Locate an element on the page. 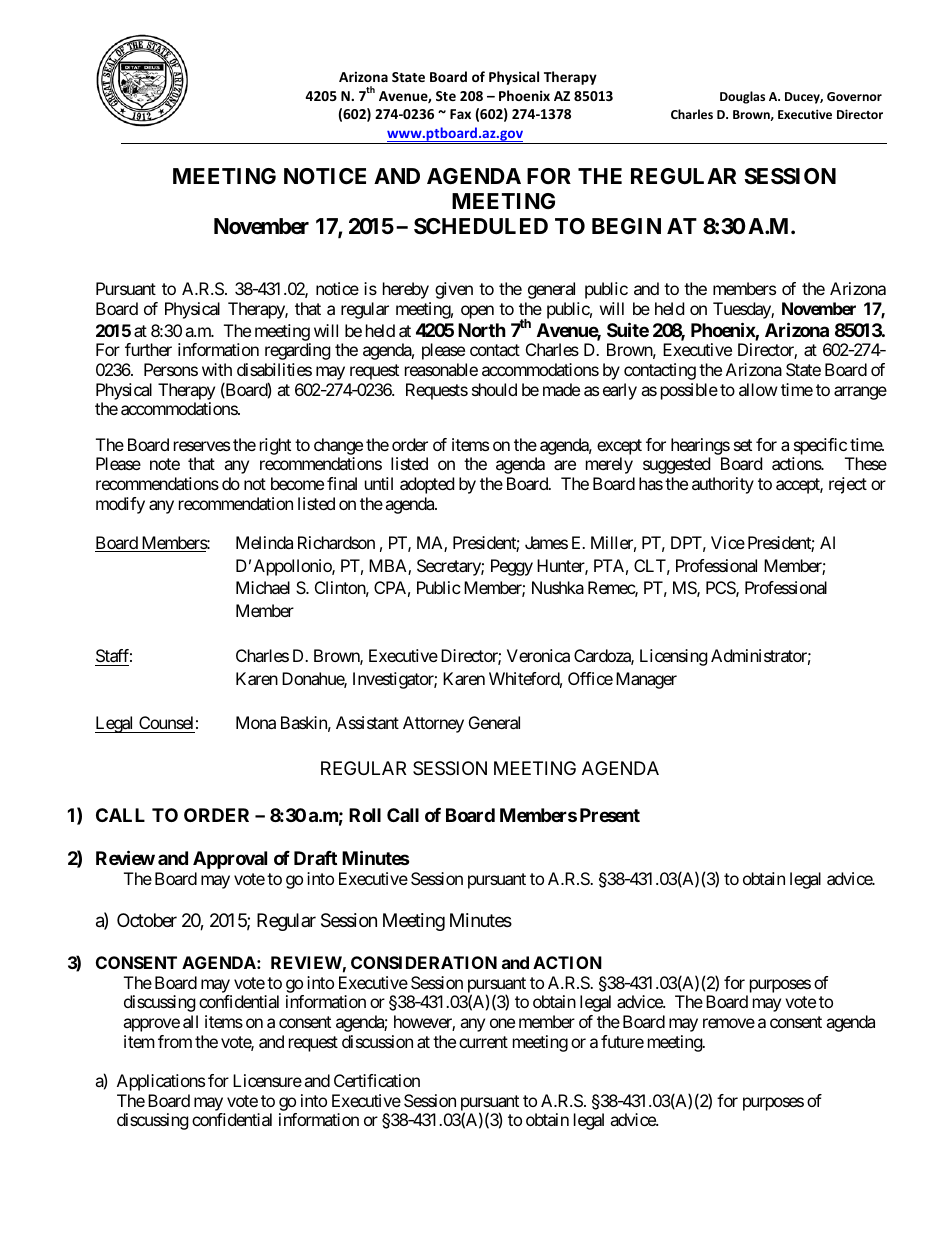 The image size is (952, 1233). Fax is located at coordinates (460, 114).
